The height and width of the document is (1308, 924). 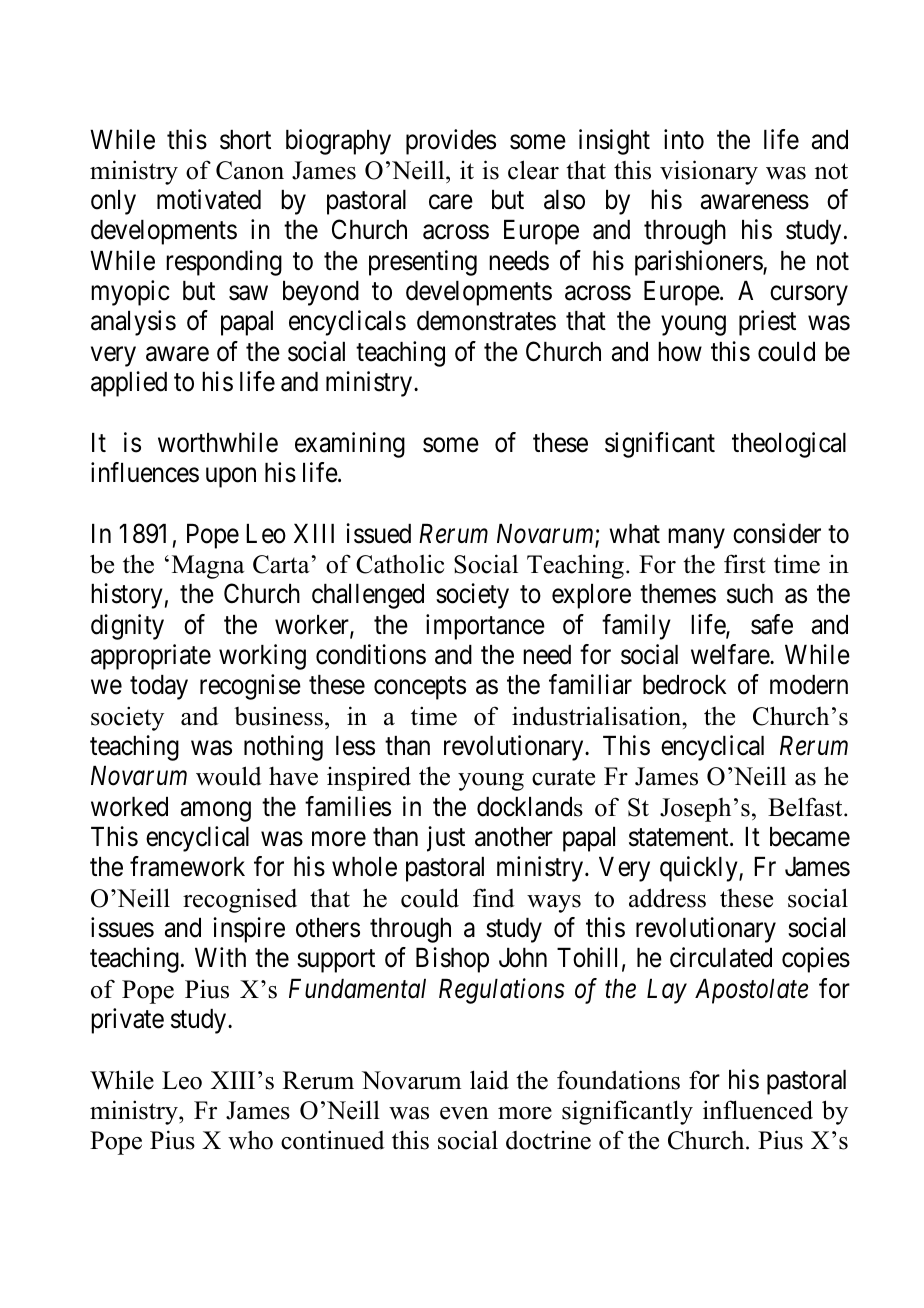 I want to click on motivated, so click(x=209, y=199).
